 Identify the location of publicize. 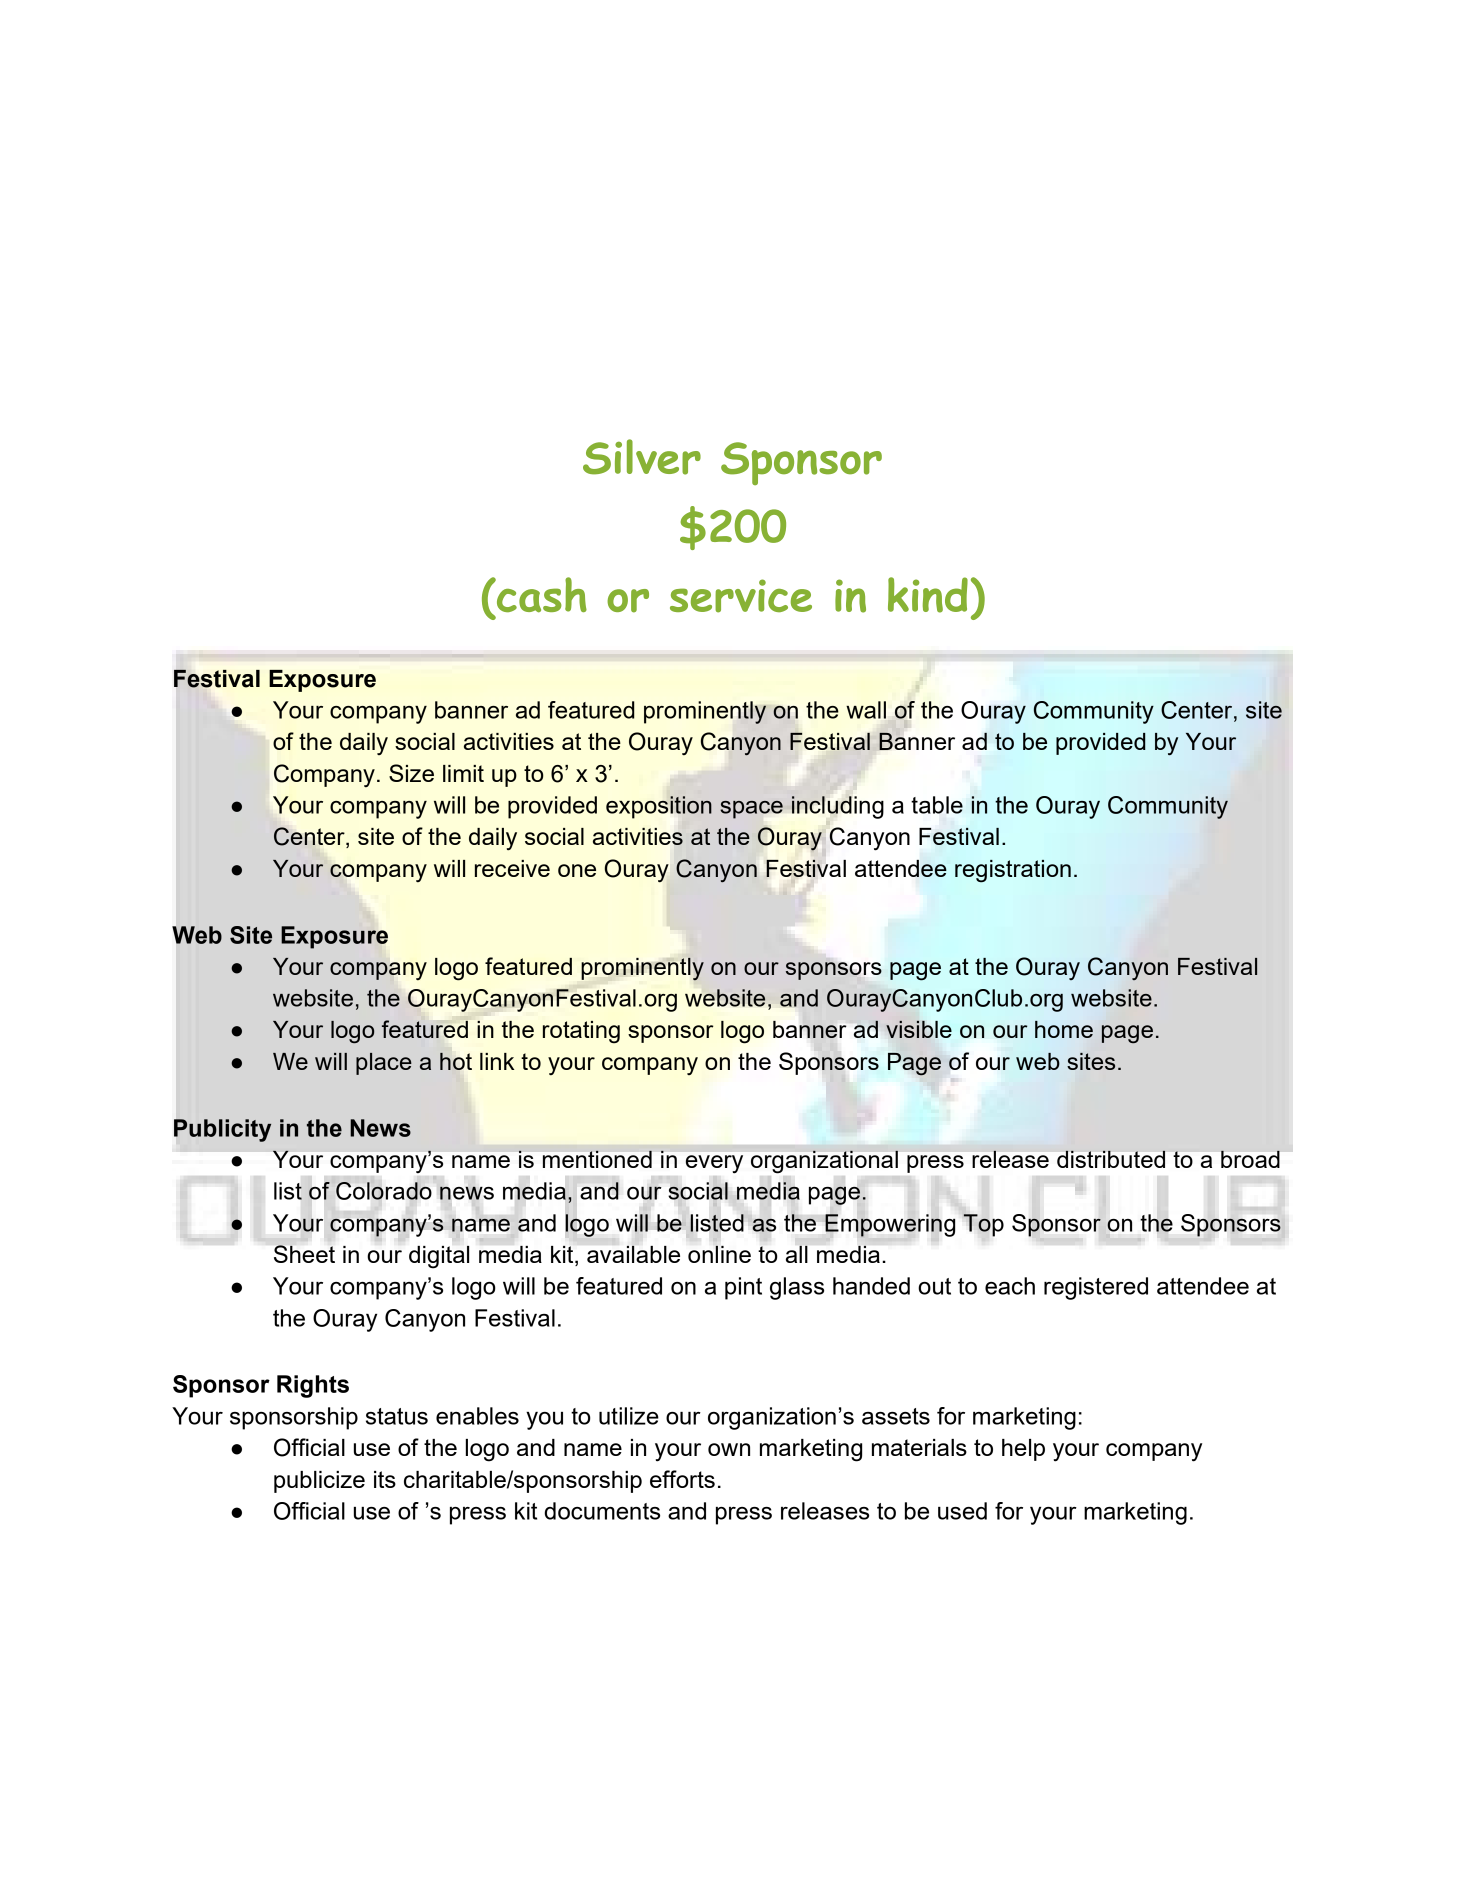
(319, 1482).
